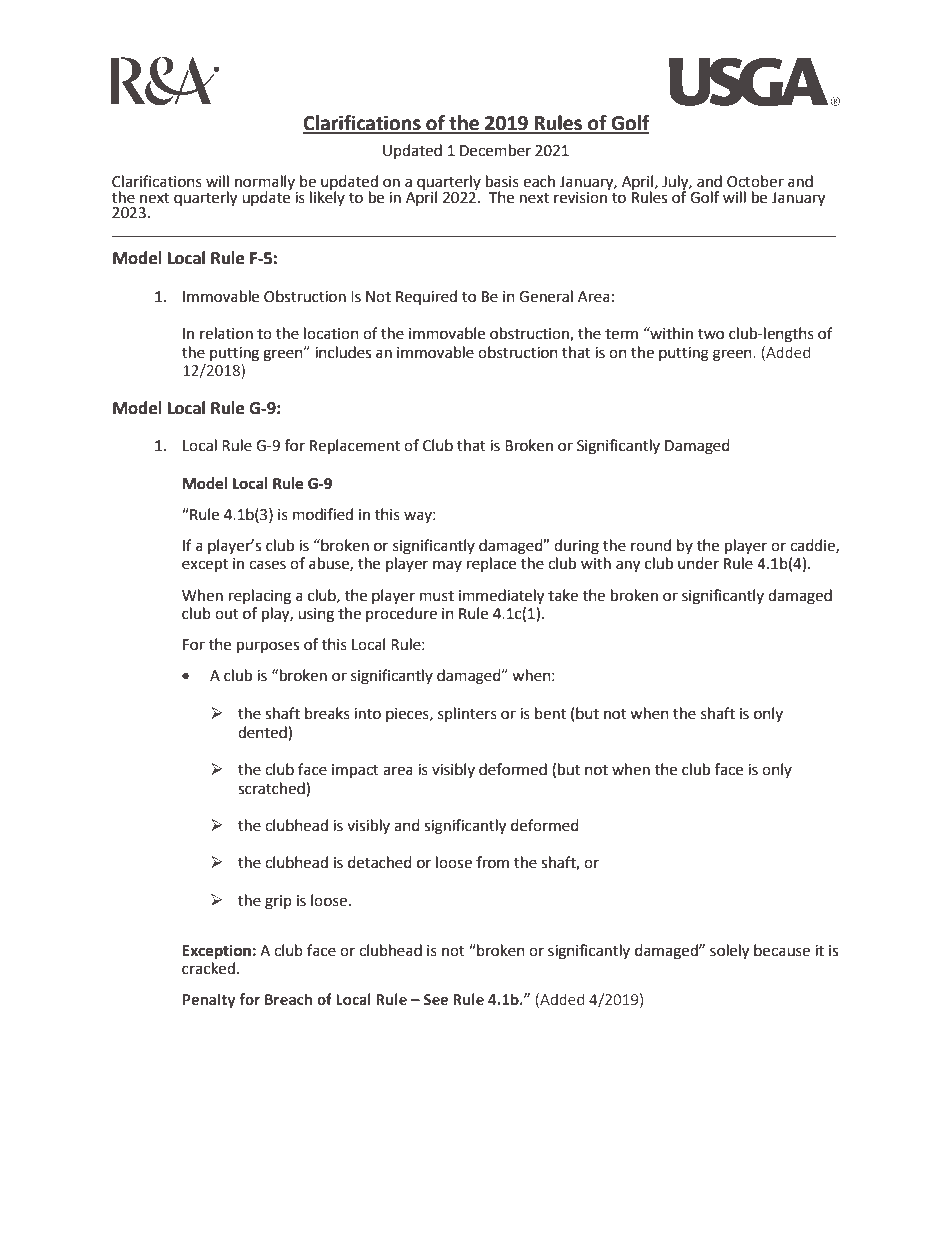  I want to click on cases, so click(267, 565).
